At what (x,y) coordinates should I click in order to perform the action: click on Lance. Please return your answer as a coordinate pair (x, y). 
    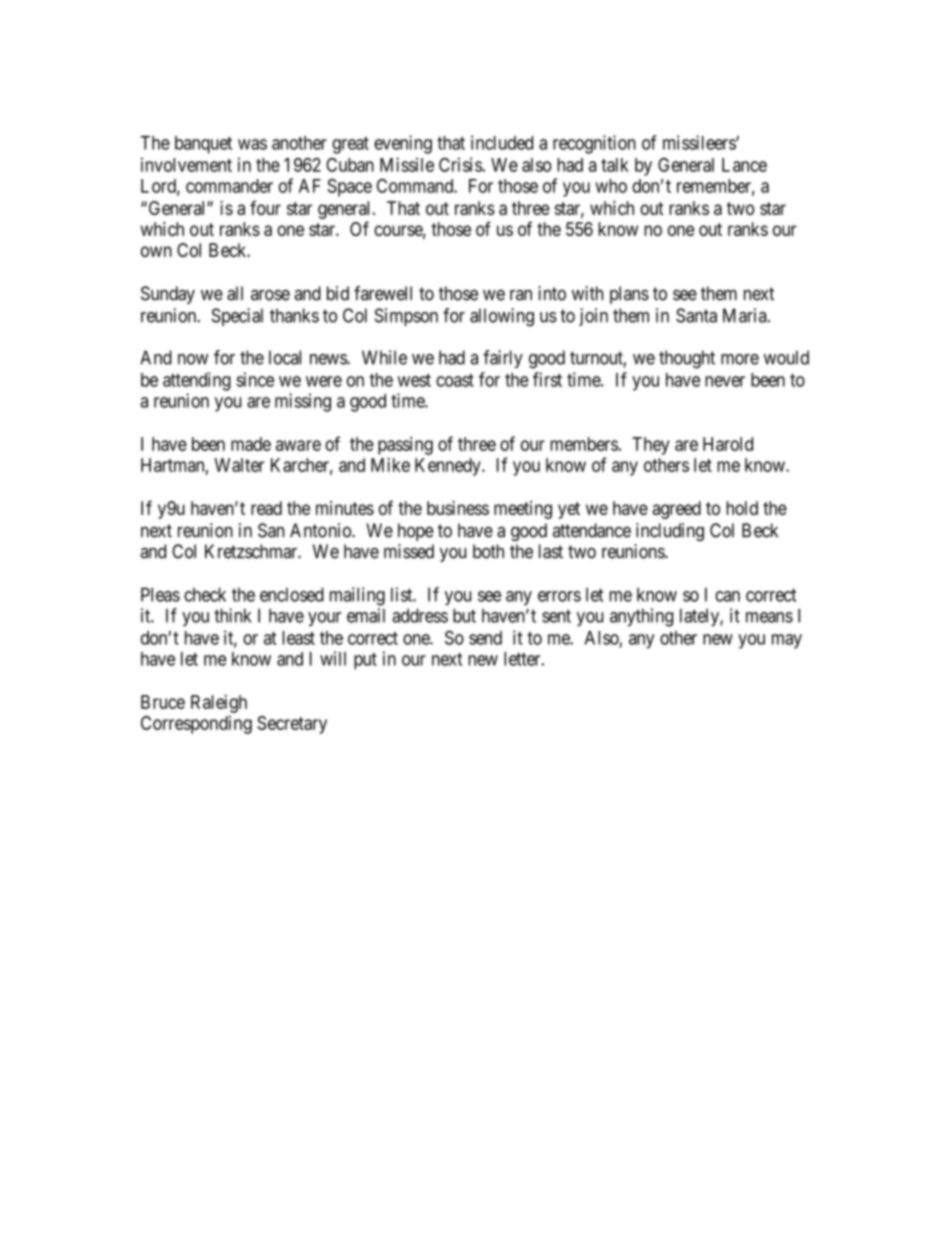
    Looking at the image, I should click on (744, 165).
